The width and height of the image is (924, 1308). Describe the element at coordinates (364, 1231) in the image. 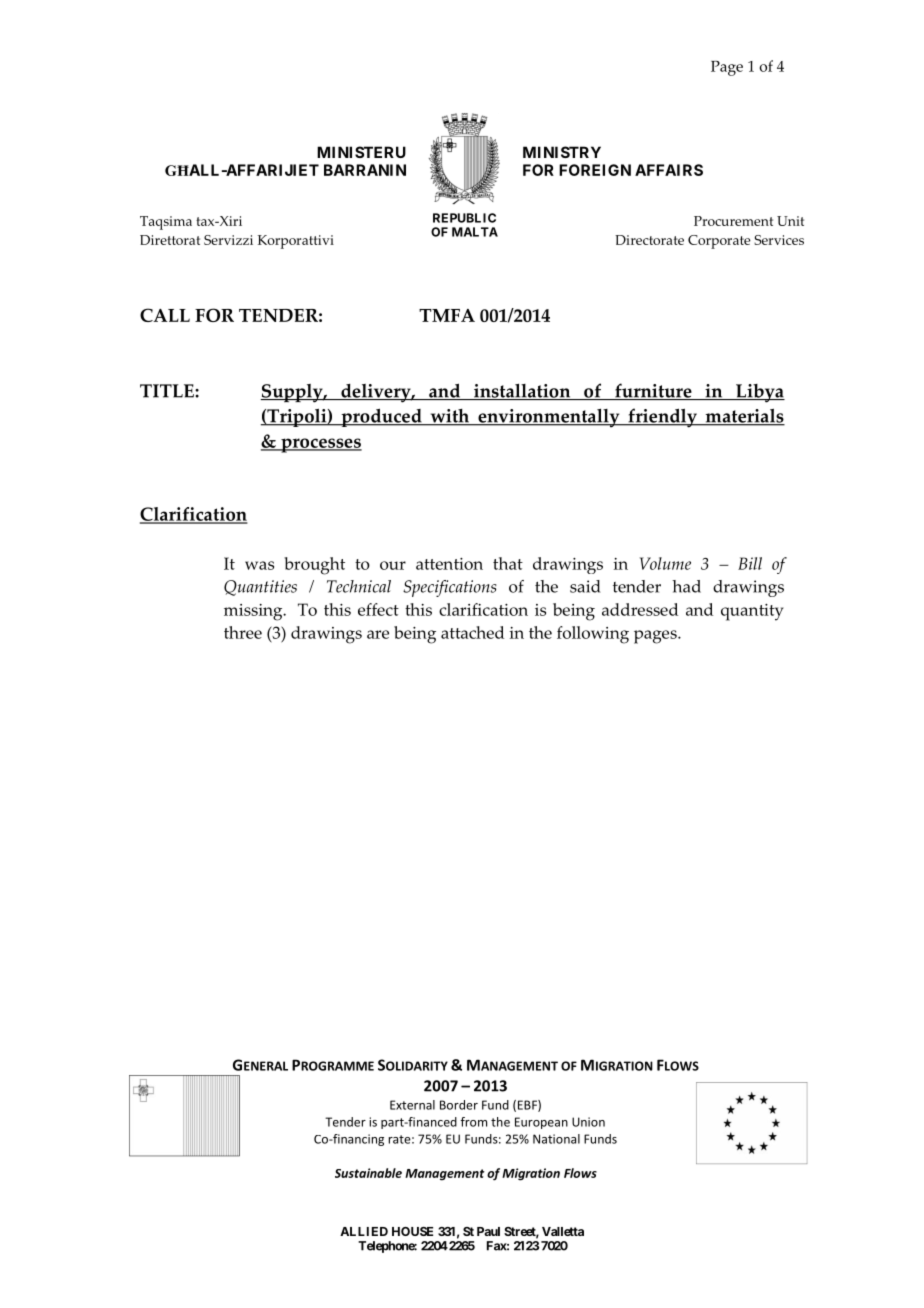

I see `ALLIED` at that location.
